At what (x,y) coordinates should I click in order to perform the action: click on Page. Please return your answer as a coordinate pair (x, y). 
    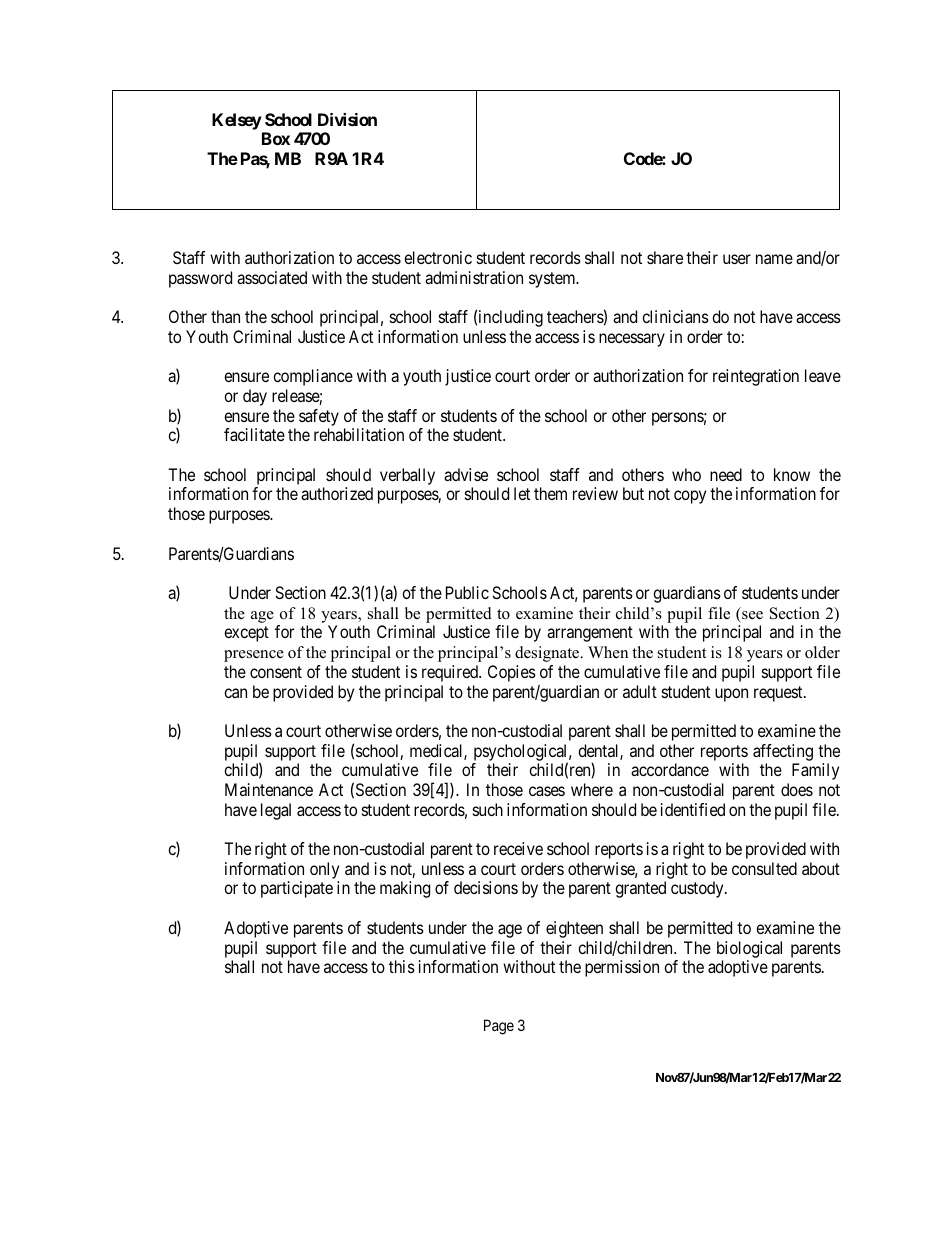
    Looking at the image, I should click on (499, 1027).
